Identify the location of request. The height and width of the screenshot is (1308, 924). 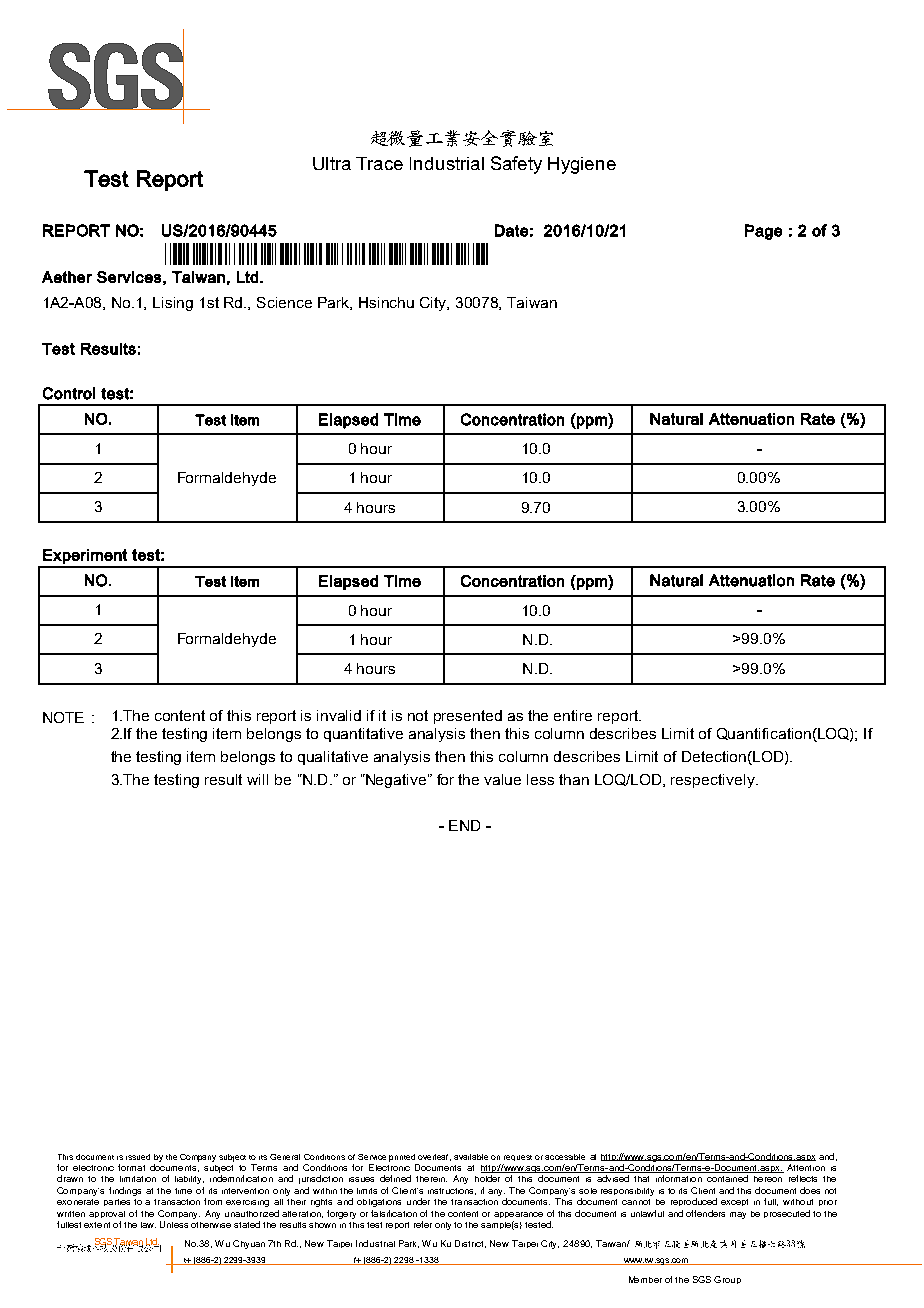
(518, 1158).
